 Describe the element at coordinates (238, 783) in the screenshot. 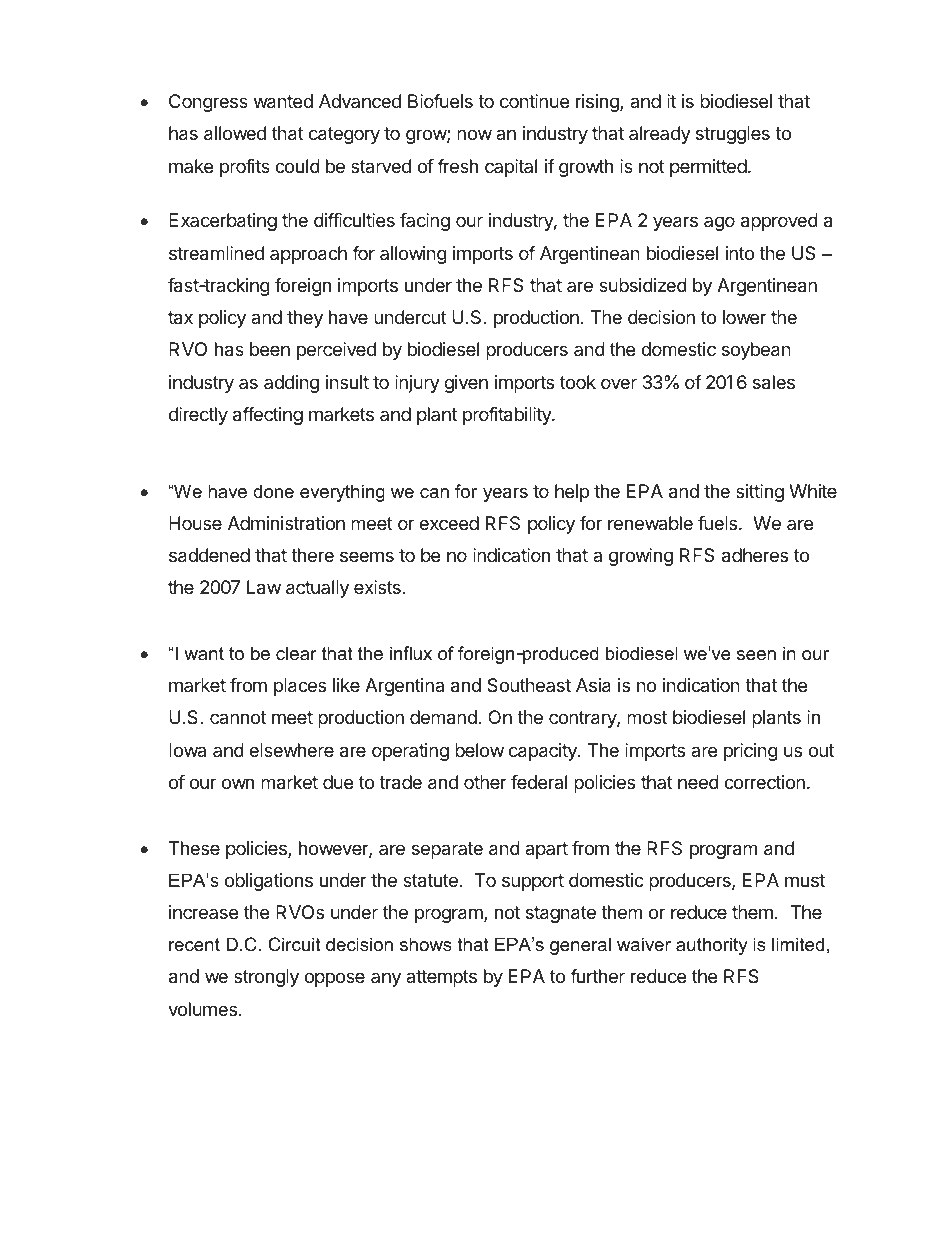

I see `own` at that location.
